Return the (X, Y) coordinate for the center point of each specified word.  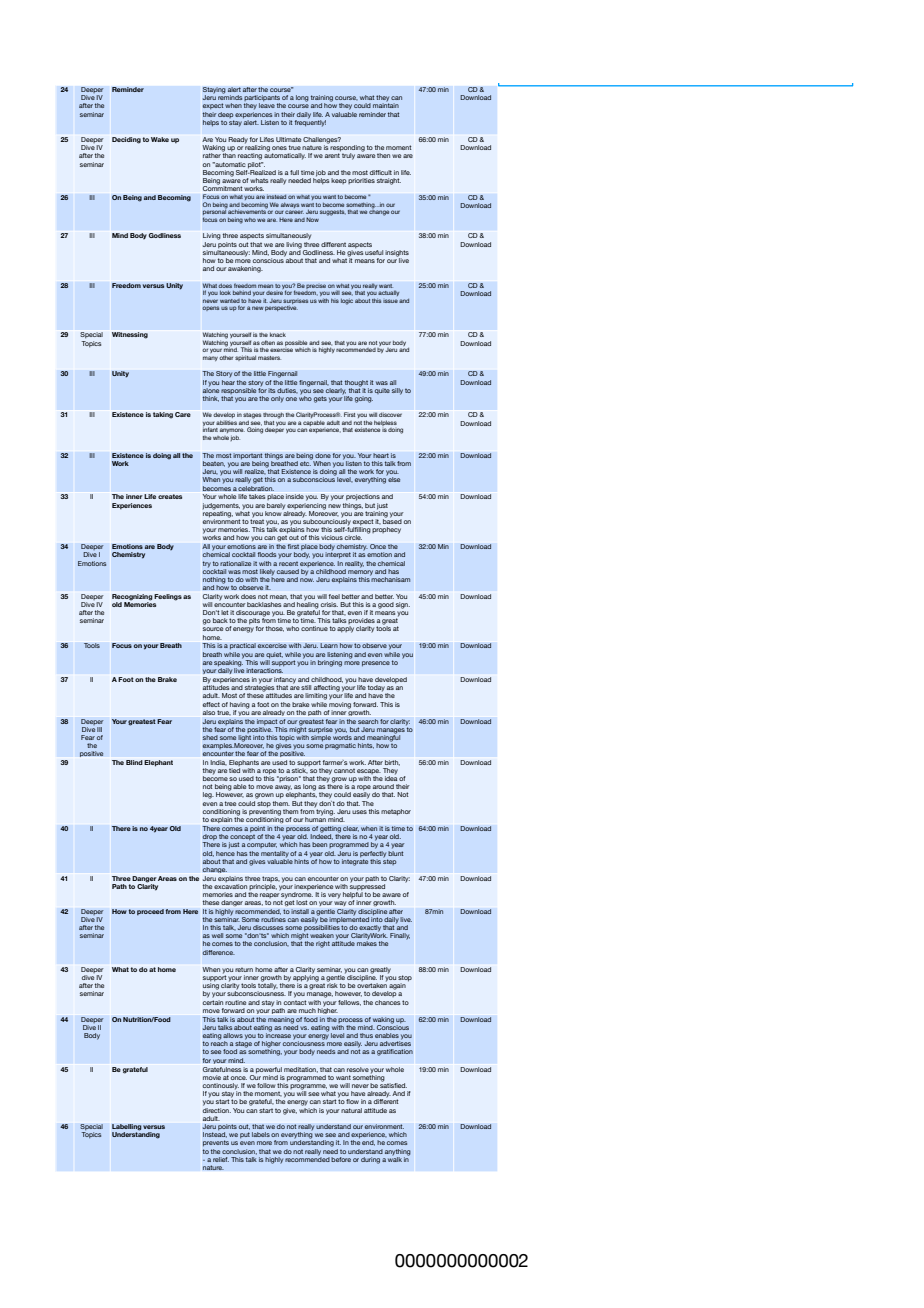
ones (279, 148)
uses (359, 812)
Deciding (126, 140)
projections (363, 497)
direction (217, 1109)
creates (170, 496)
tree (230, 803)
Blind (134, 762)
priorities (361, 181)
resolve (358, 1069)
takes (257, 496)
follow (266, 1085)
